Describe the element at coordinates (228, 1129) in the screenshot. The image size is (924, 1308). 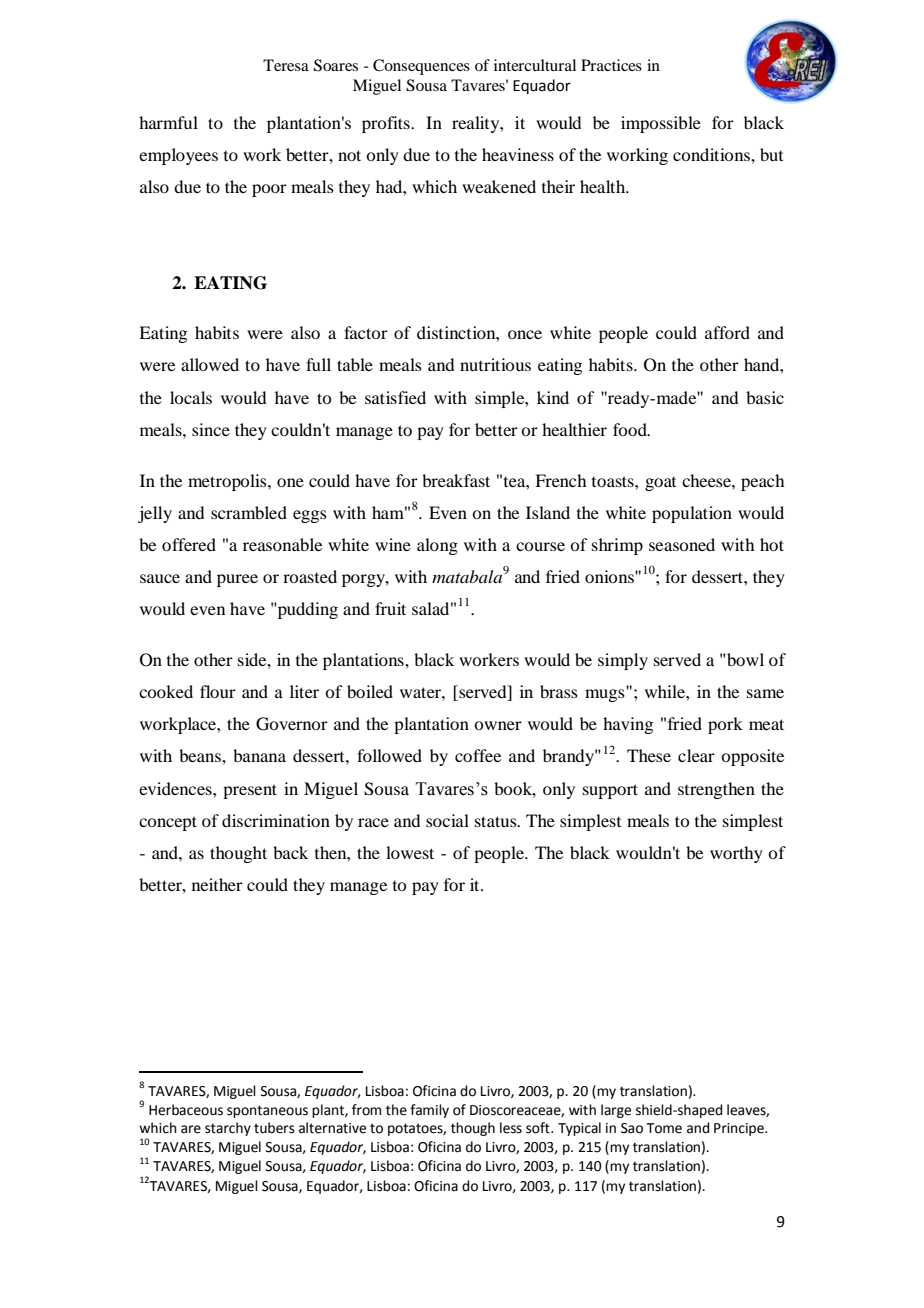
I see `starchy` at that location.
